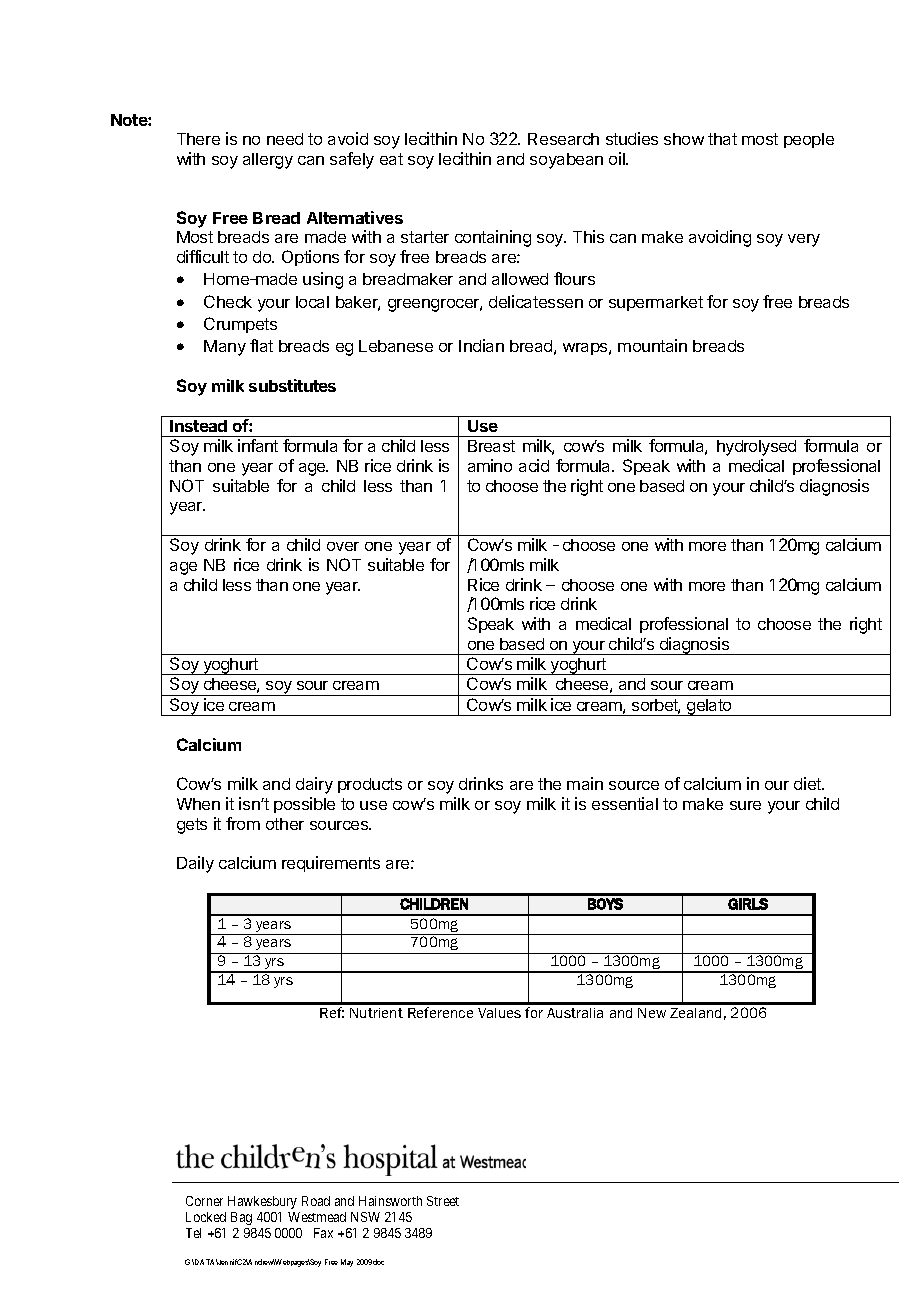 This document has height=1308, width=924. I want to click on Bag, so click(241, 1218).
